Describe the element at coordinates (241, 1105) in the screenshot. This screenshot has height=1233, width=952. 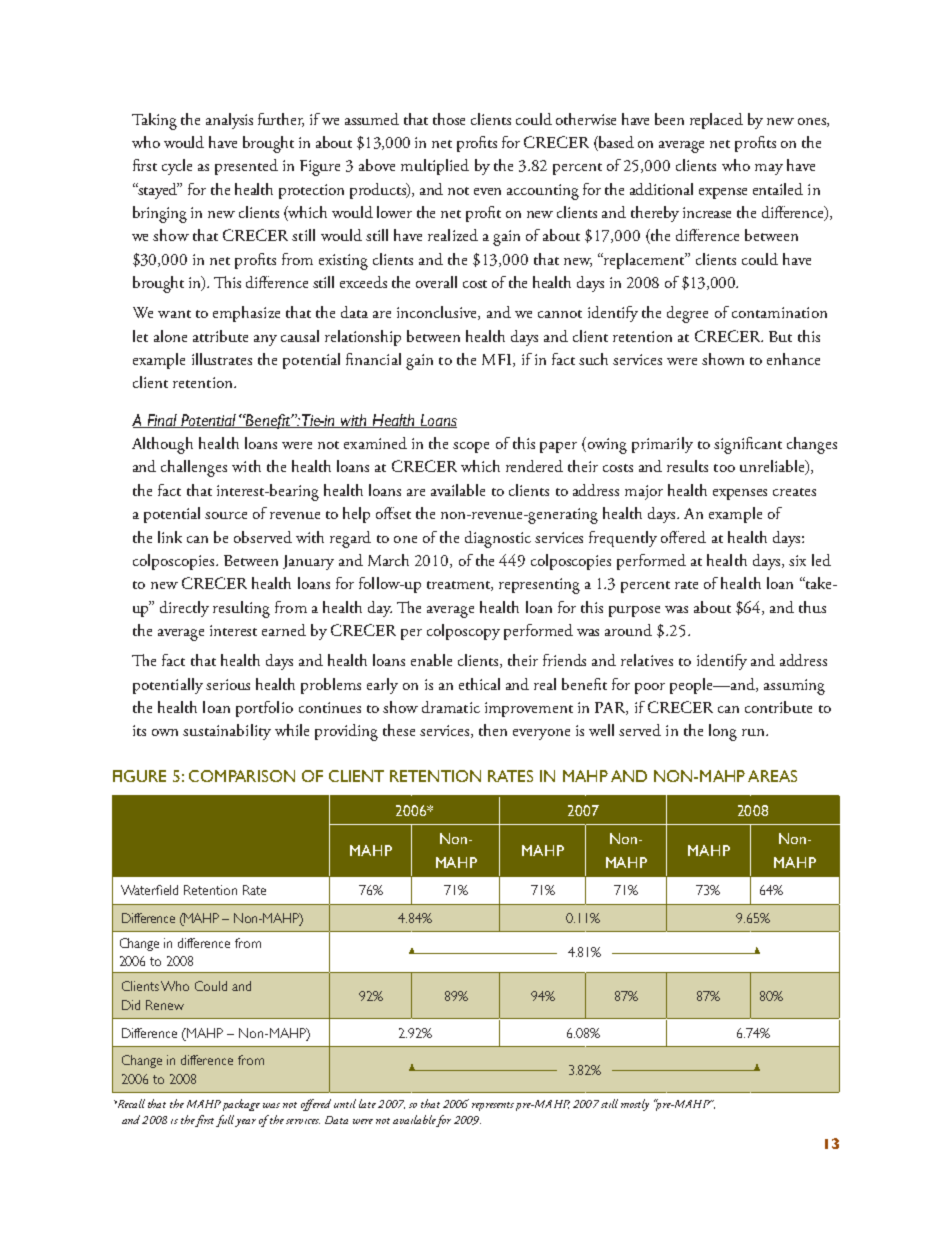
I see `package` at that location.
